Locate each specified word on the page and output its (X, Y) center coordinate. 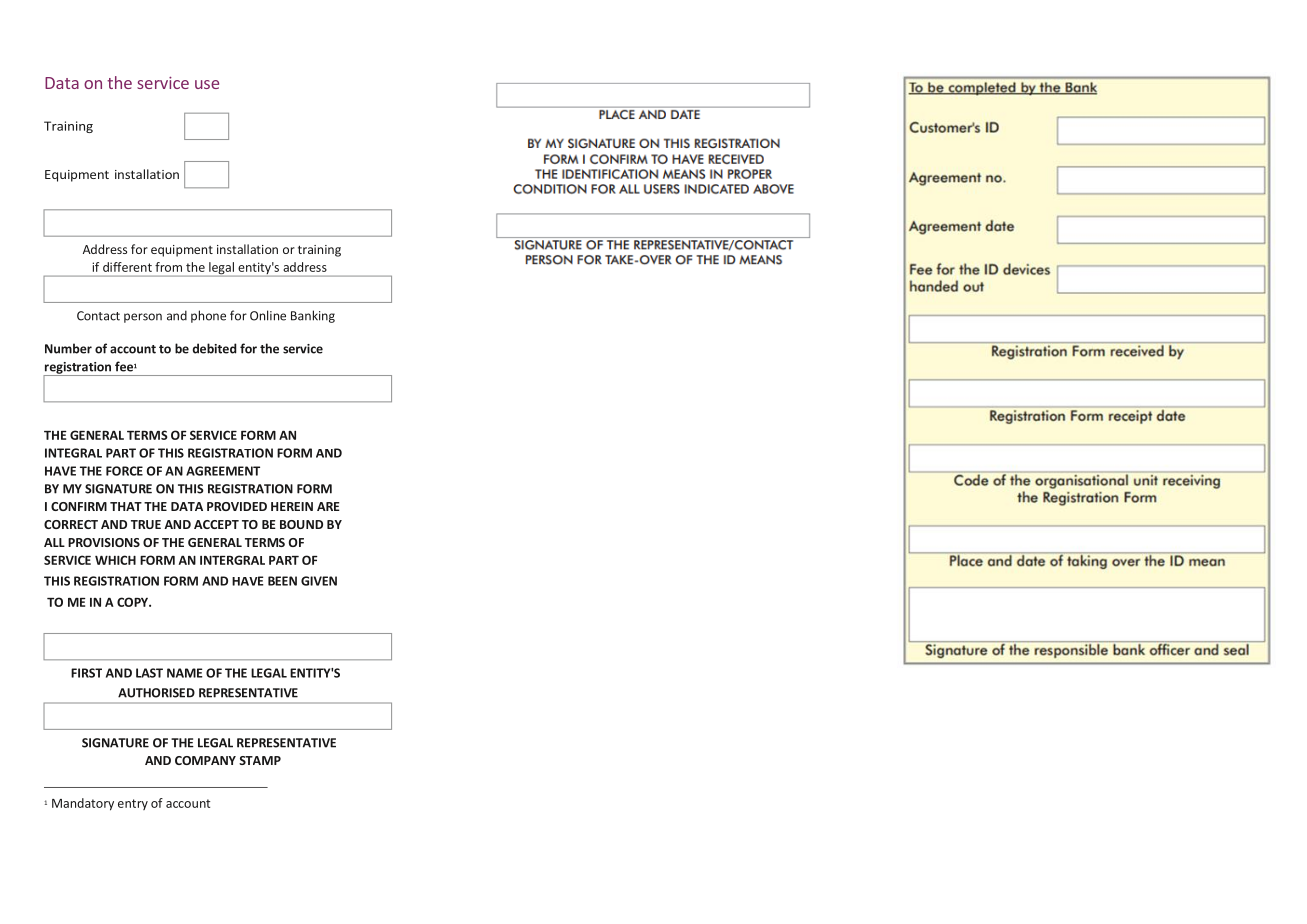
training (319, 251)
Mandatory (83, 804)
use (207, 84)
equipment (182, 251)
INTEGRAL (73, 453)
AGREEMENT (223, 471)
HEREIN (292, 506)
